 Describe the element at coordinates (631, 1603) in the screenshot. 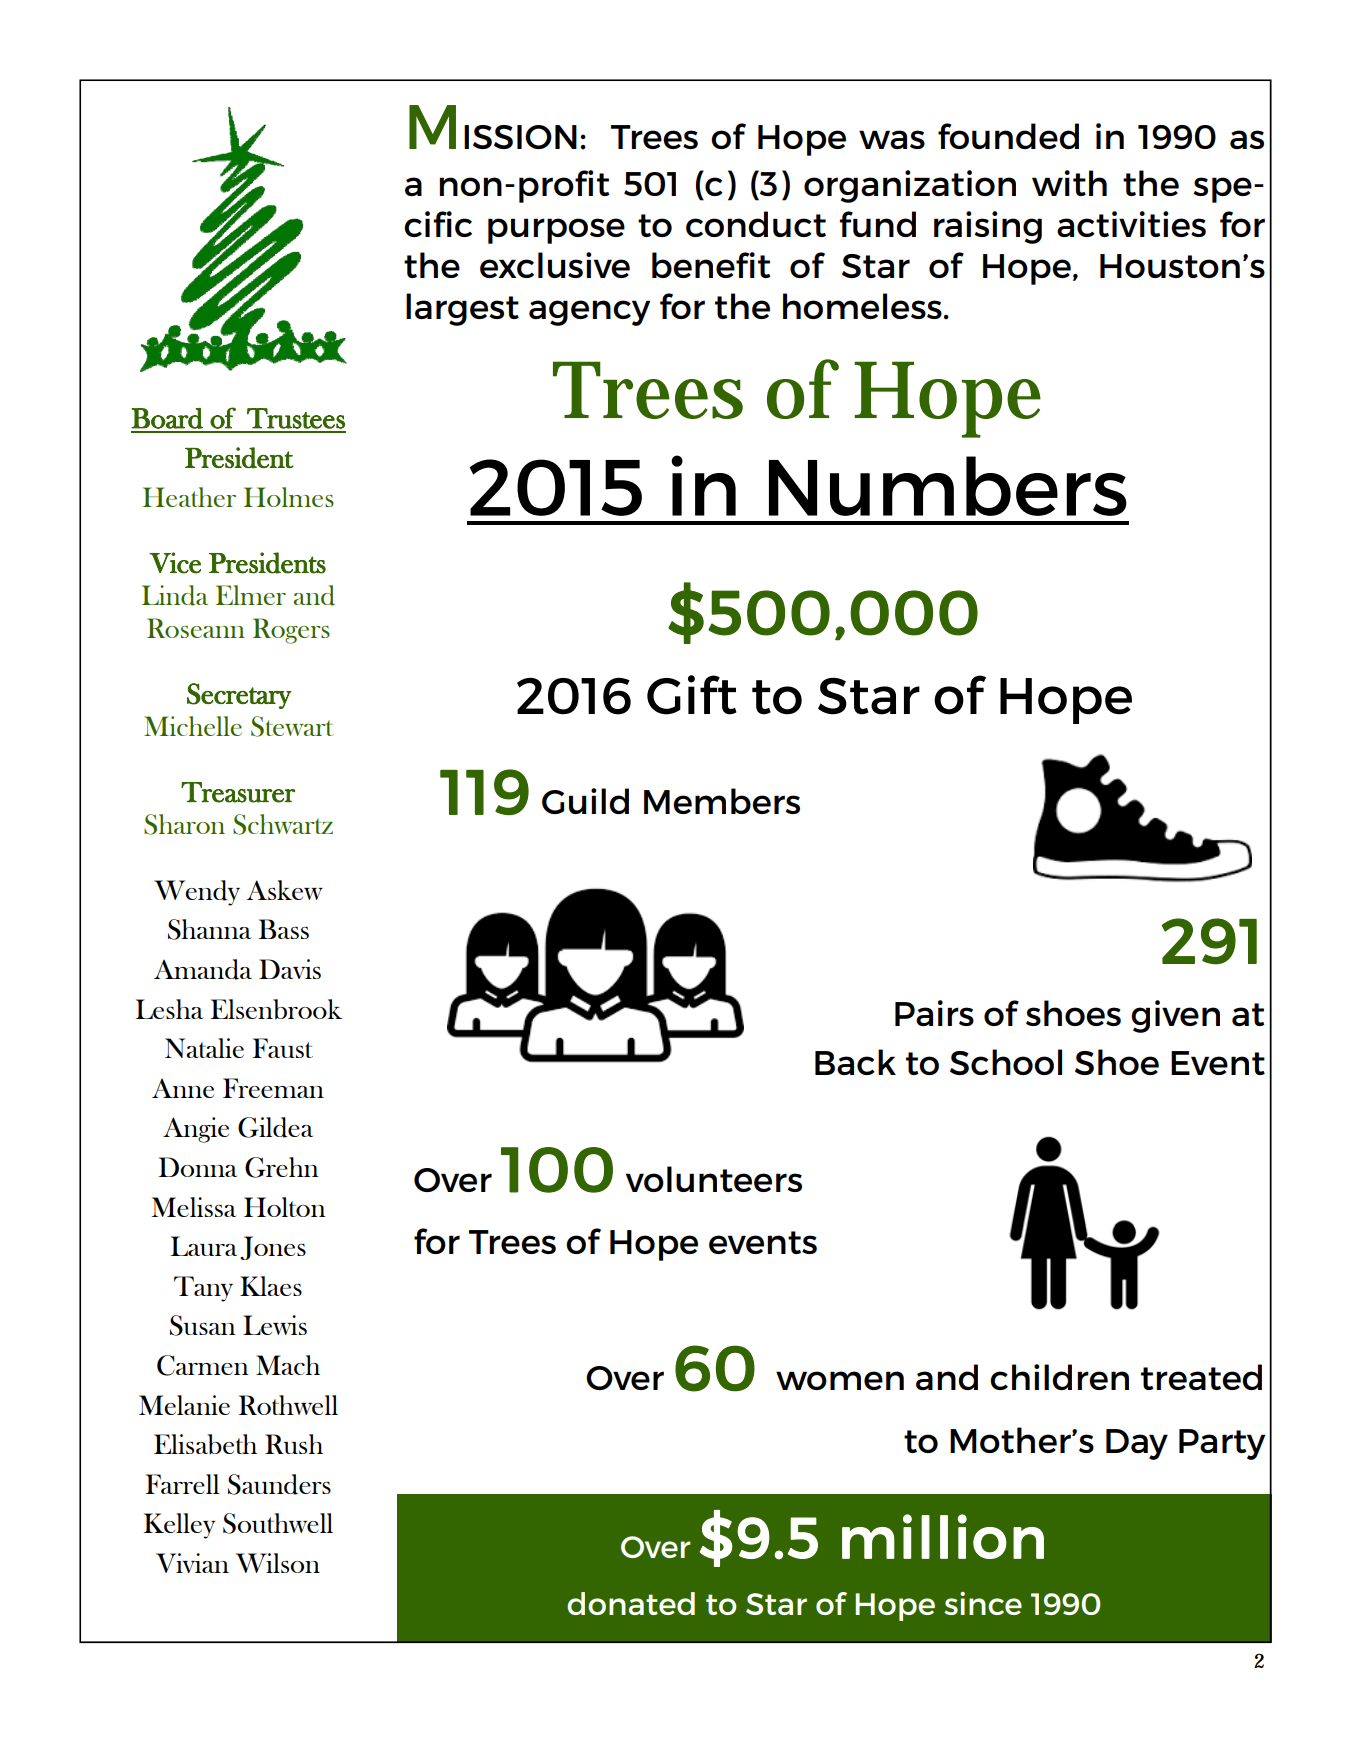

I see `donated` at that location.
